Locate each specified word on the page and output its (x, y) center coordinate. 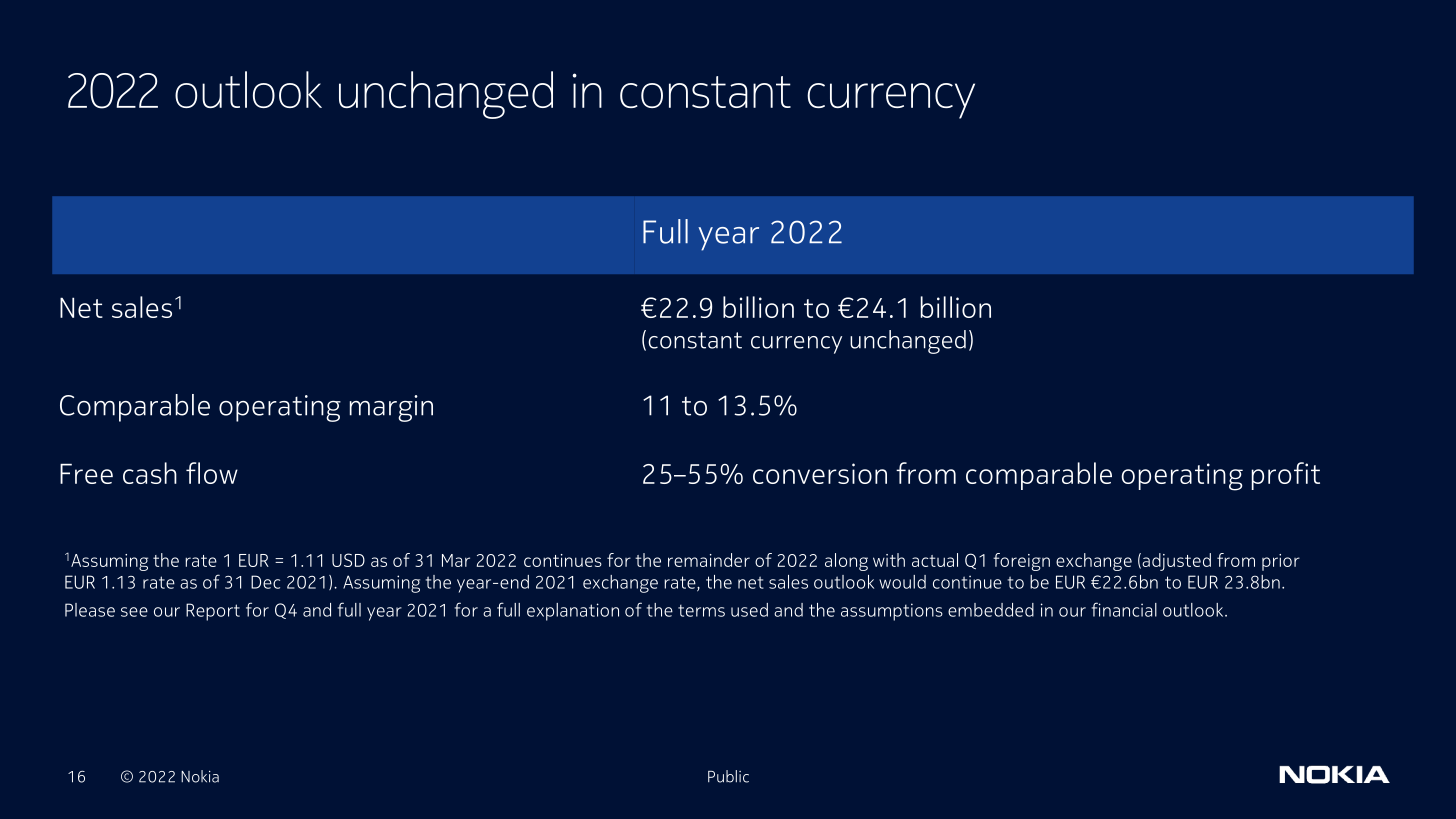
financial (1124, 609)
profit (1286, 476)
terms (701, 610)
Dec (265, 582)
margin (391, 408)
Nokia (200, 776)
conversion (820, 473)
